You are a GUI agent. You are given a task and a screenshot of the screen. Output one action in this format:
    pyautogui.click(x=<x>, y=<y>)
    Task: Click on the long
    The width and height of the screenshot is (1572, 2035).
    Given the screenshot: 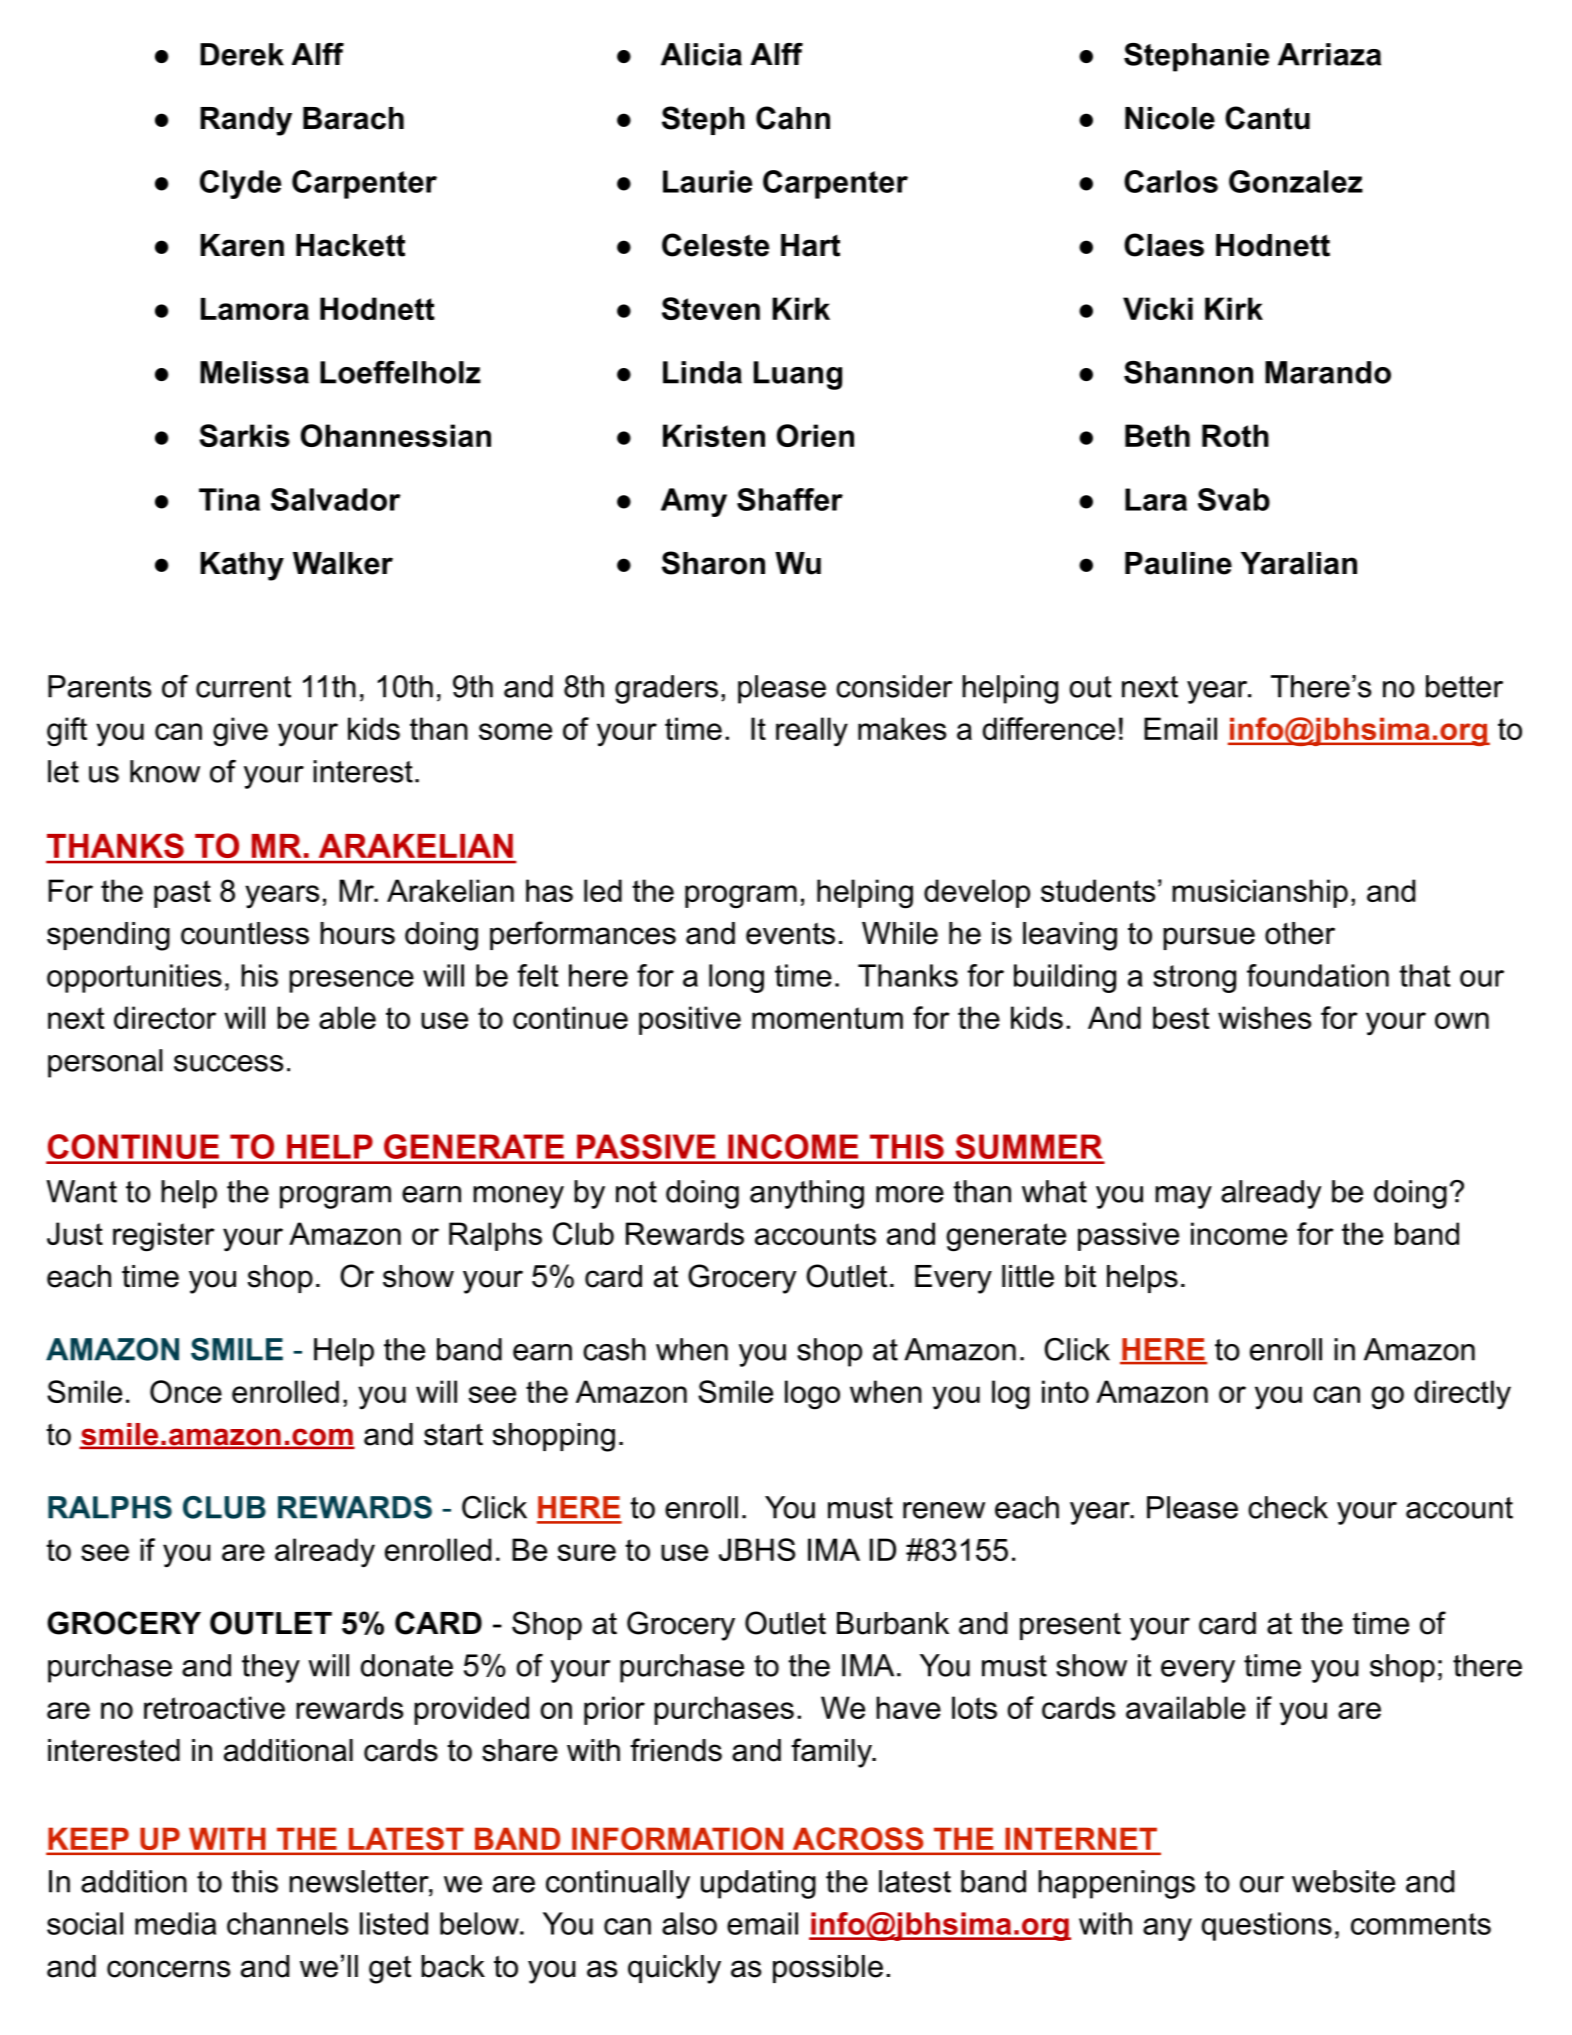 What is the action you would take?
    pyautogui.click(x=736, y=978)
